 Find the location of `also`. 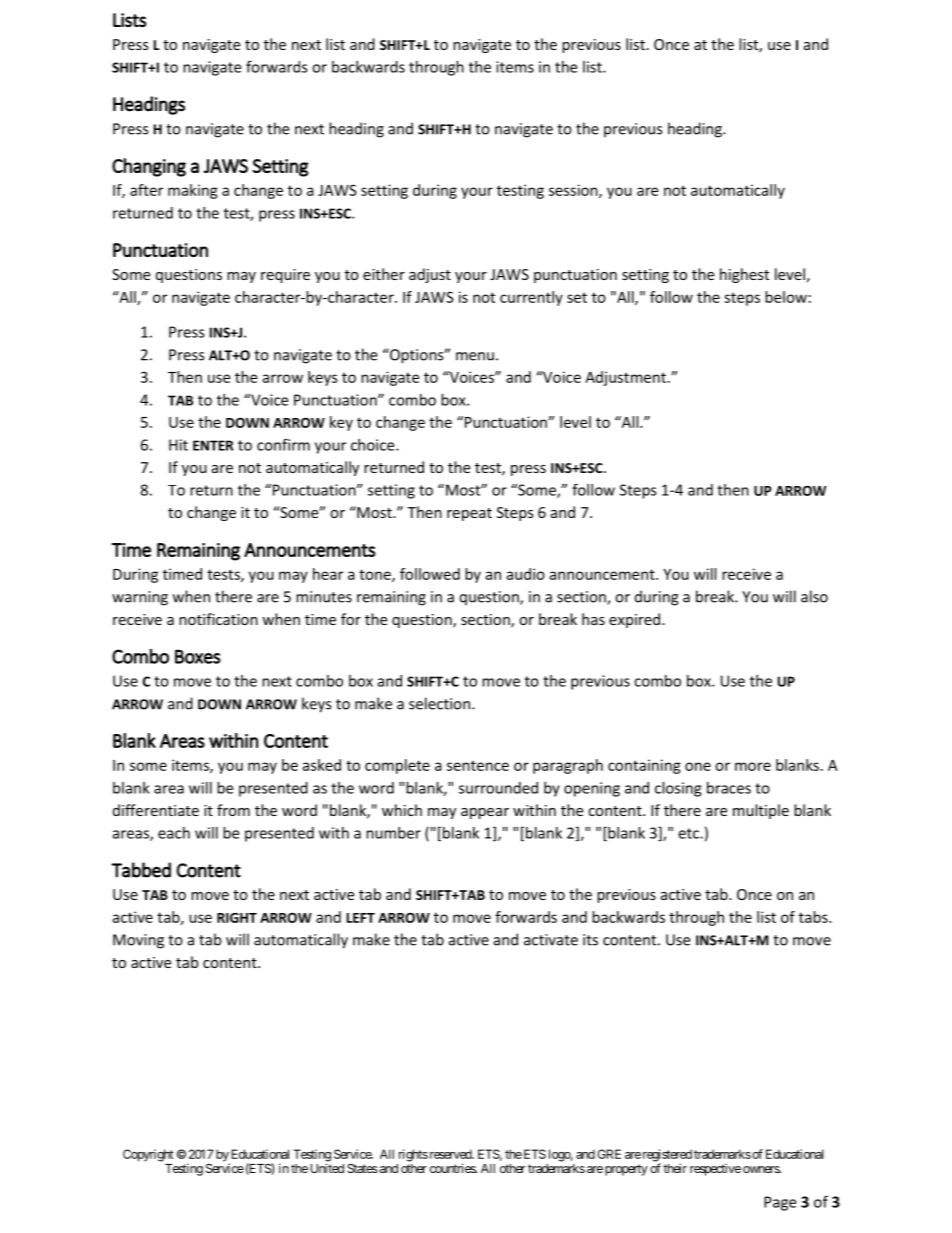

also is located at coordinates (814, 596).
